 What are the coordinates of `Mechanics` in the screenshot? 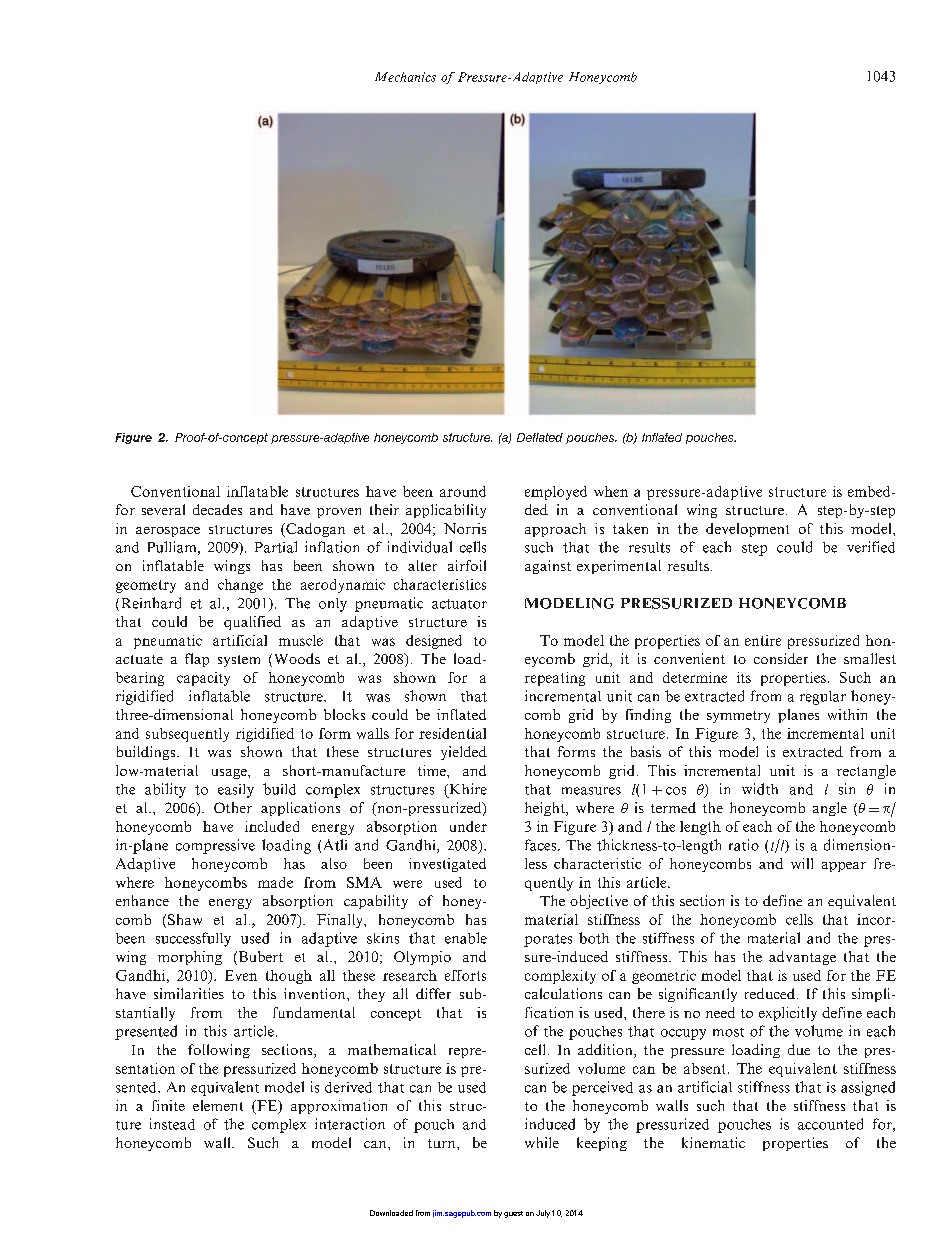 It's located at (405, 77).
